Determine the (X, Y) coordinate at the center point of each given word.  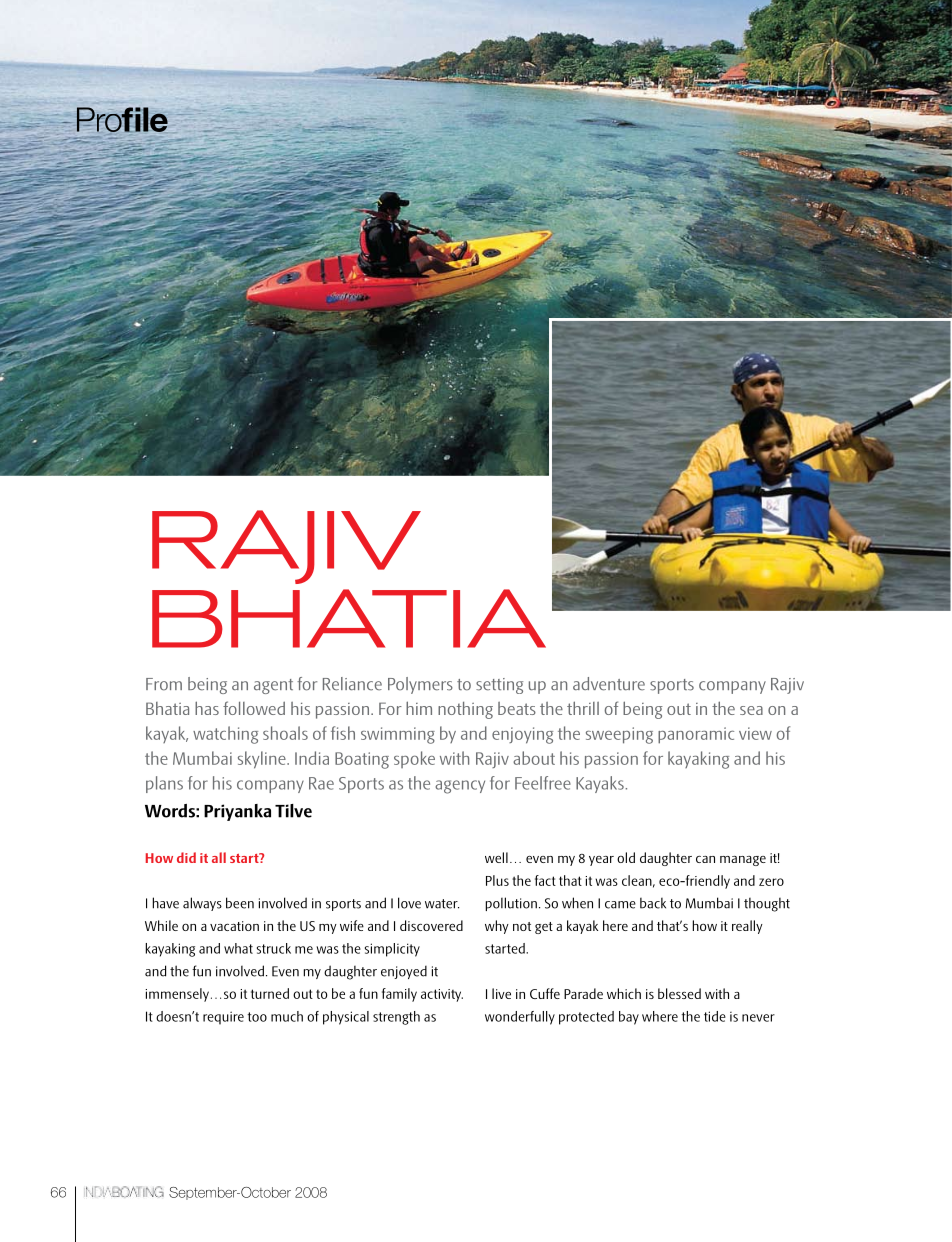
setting (499, 686)
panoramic (696, 735)
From (164, 684)
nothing (465, 710)
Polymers (420, 685)
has (207, 708)
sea (751, 710)
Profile (122, 119)
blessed (679, 993)
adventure (609, 684)
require (223, 1018)
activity (442, 995)
